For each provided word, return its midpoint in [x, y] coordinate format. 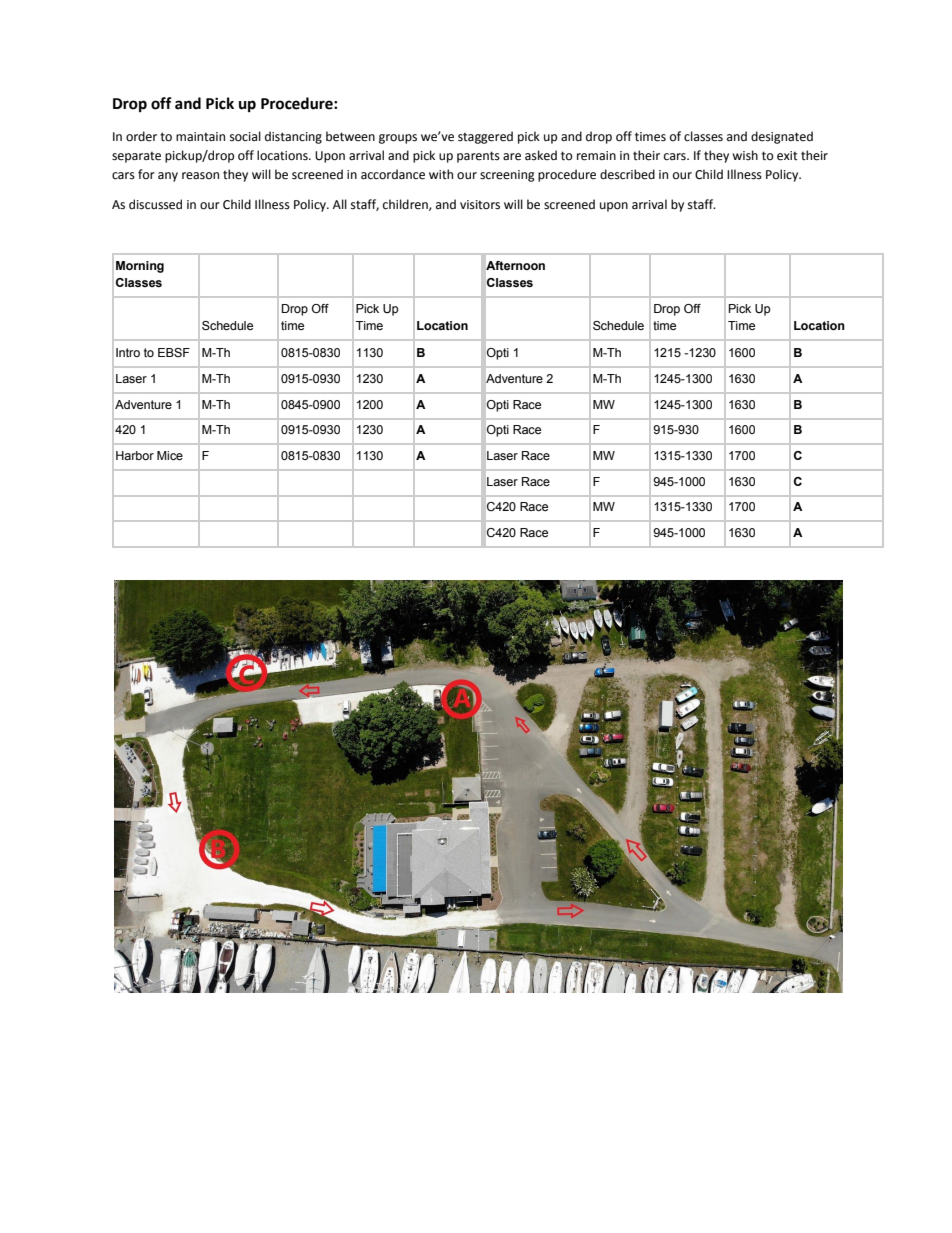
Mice [170, 455]
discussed [155, 204]
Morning [140, 267]
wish [745, 155]
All [340, 204]
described [627, 174]
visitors [480, 205]
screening [507, 176]
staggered [485, 137]
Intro [128, 352]
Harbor [135, 455]
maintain [200, 136]
